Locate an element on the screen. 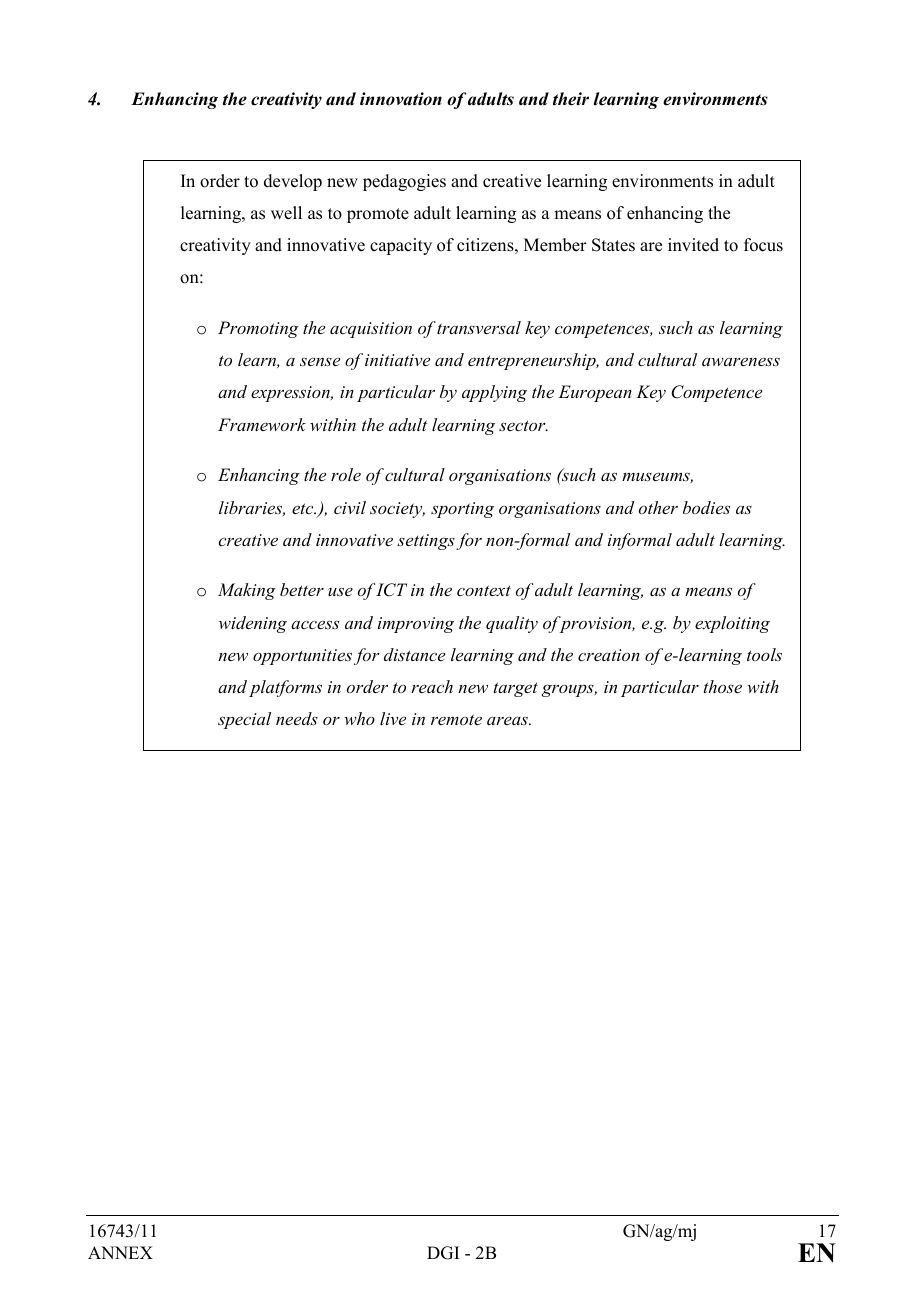  those is located at coordinates (723, 686).
